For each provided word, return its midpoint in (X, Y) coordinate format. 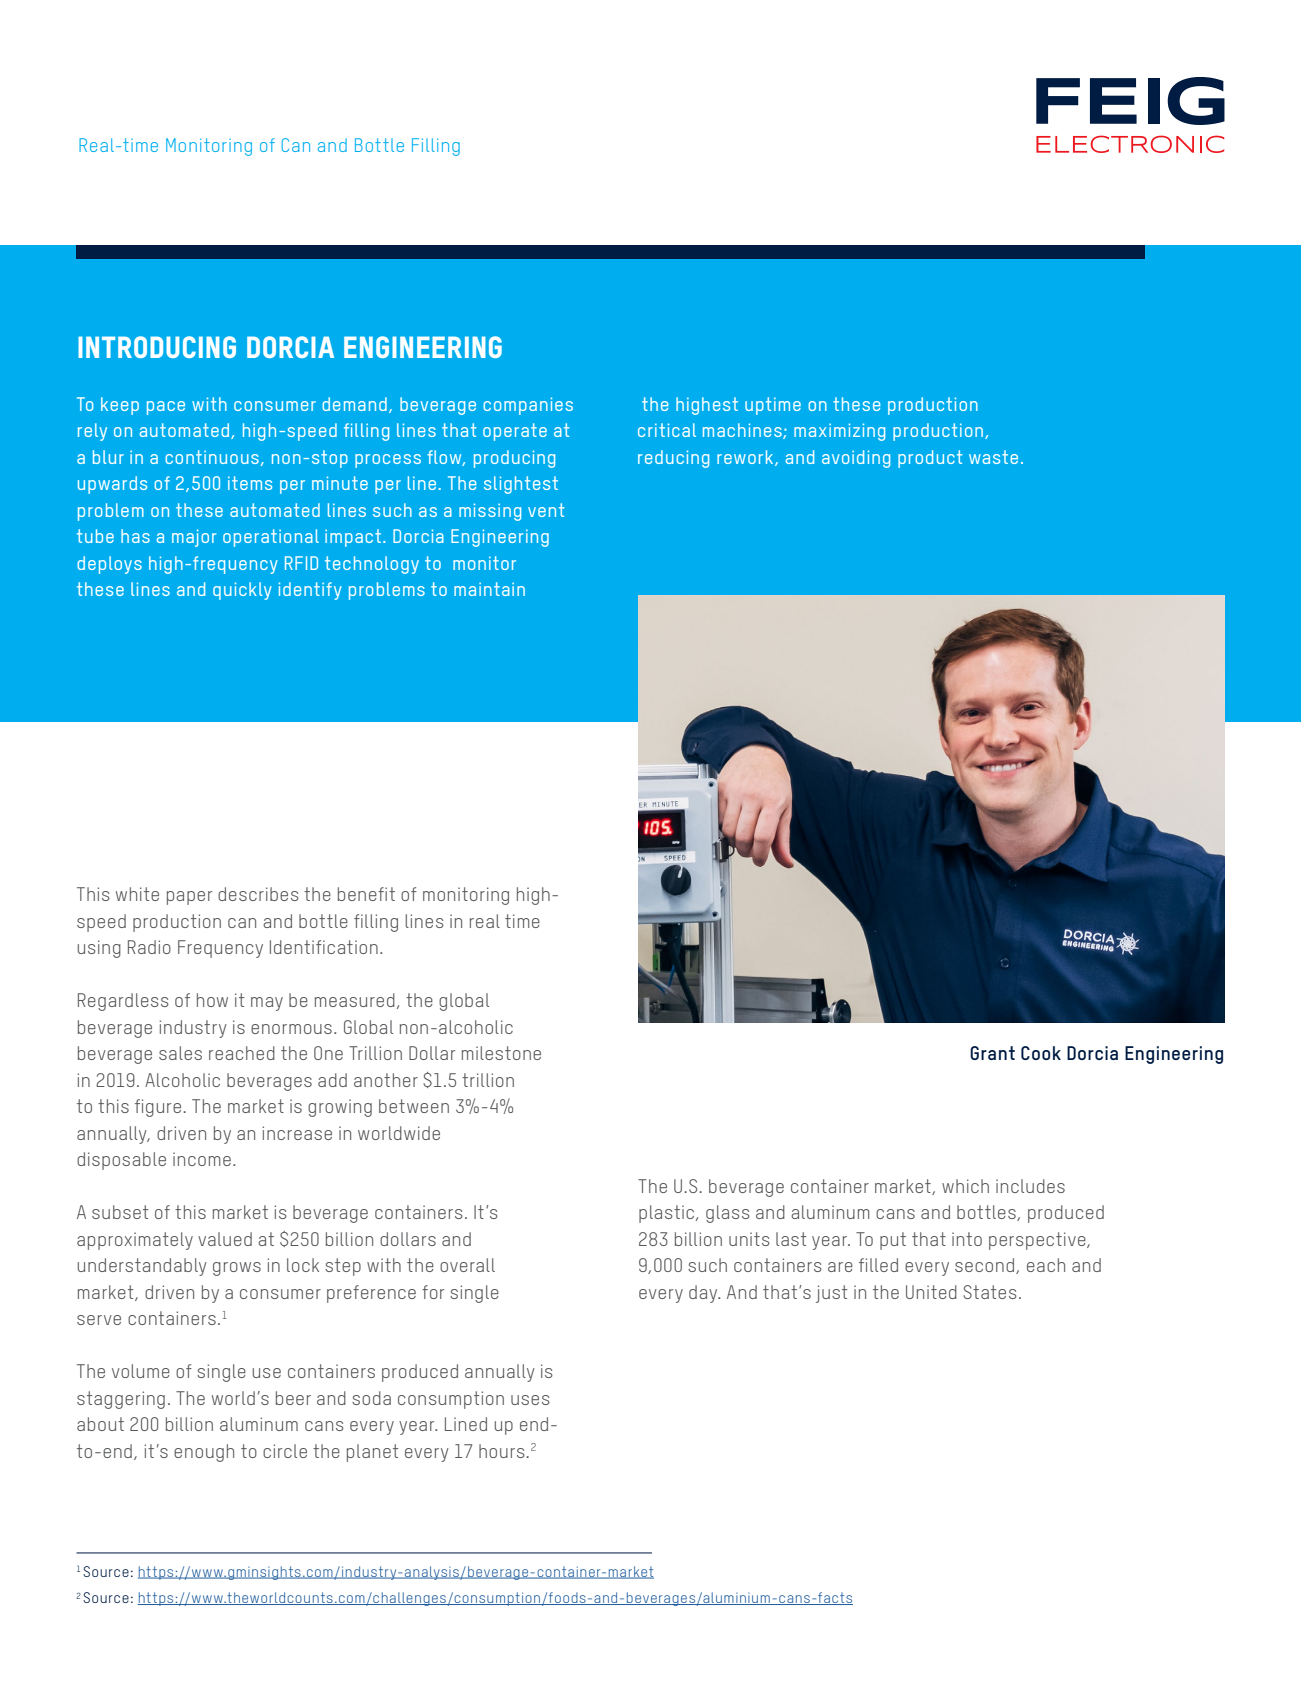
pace (166, 408)
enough (204, 1453)
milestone (501, 1053)
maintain (489, 589)
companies (528, 406)
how (212, 1000)
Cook (1041, 1053)
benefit (366, 894)
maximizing (839, 432)
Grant (992, 1053)
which (965, 1186)
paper (189, 898)
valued (225, 1239)
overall (467, 1265)
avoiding (856, 459)
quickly (242, 591)
